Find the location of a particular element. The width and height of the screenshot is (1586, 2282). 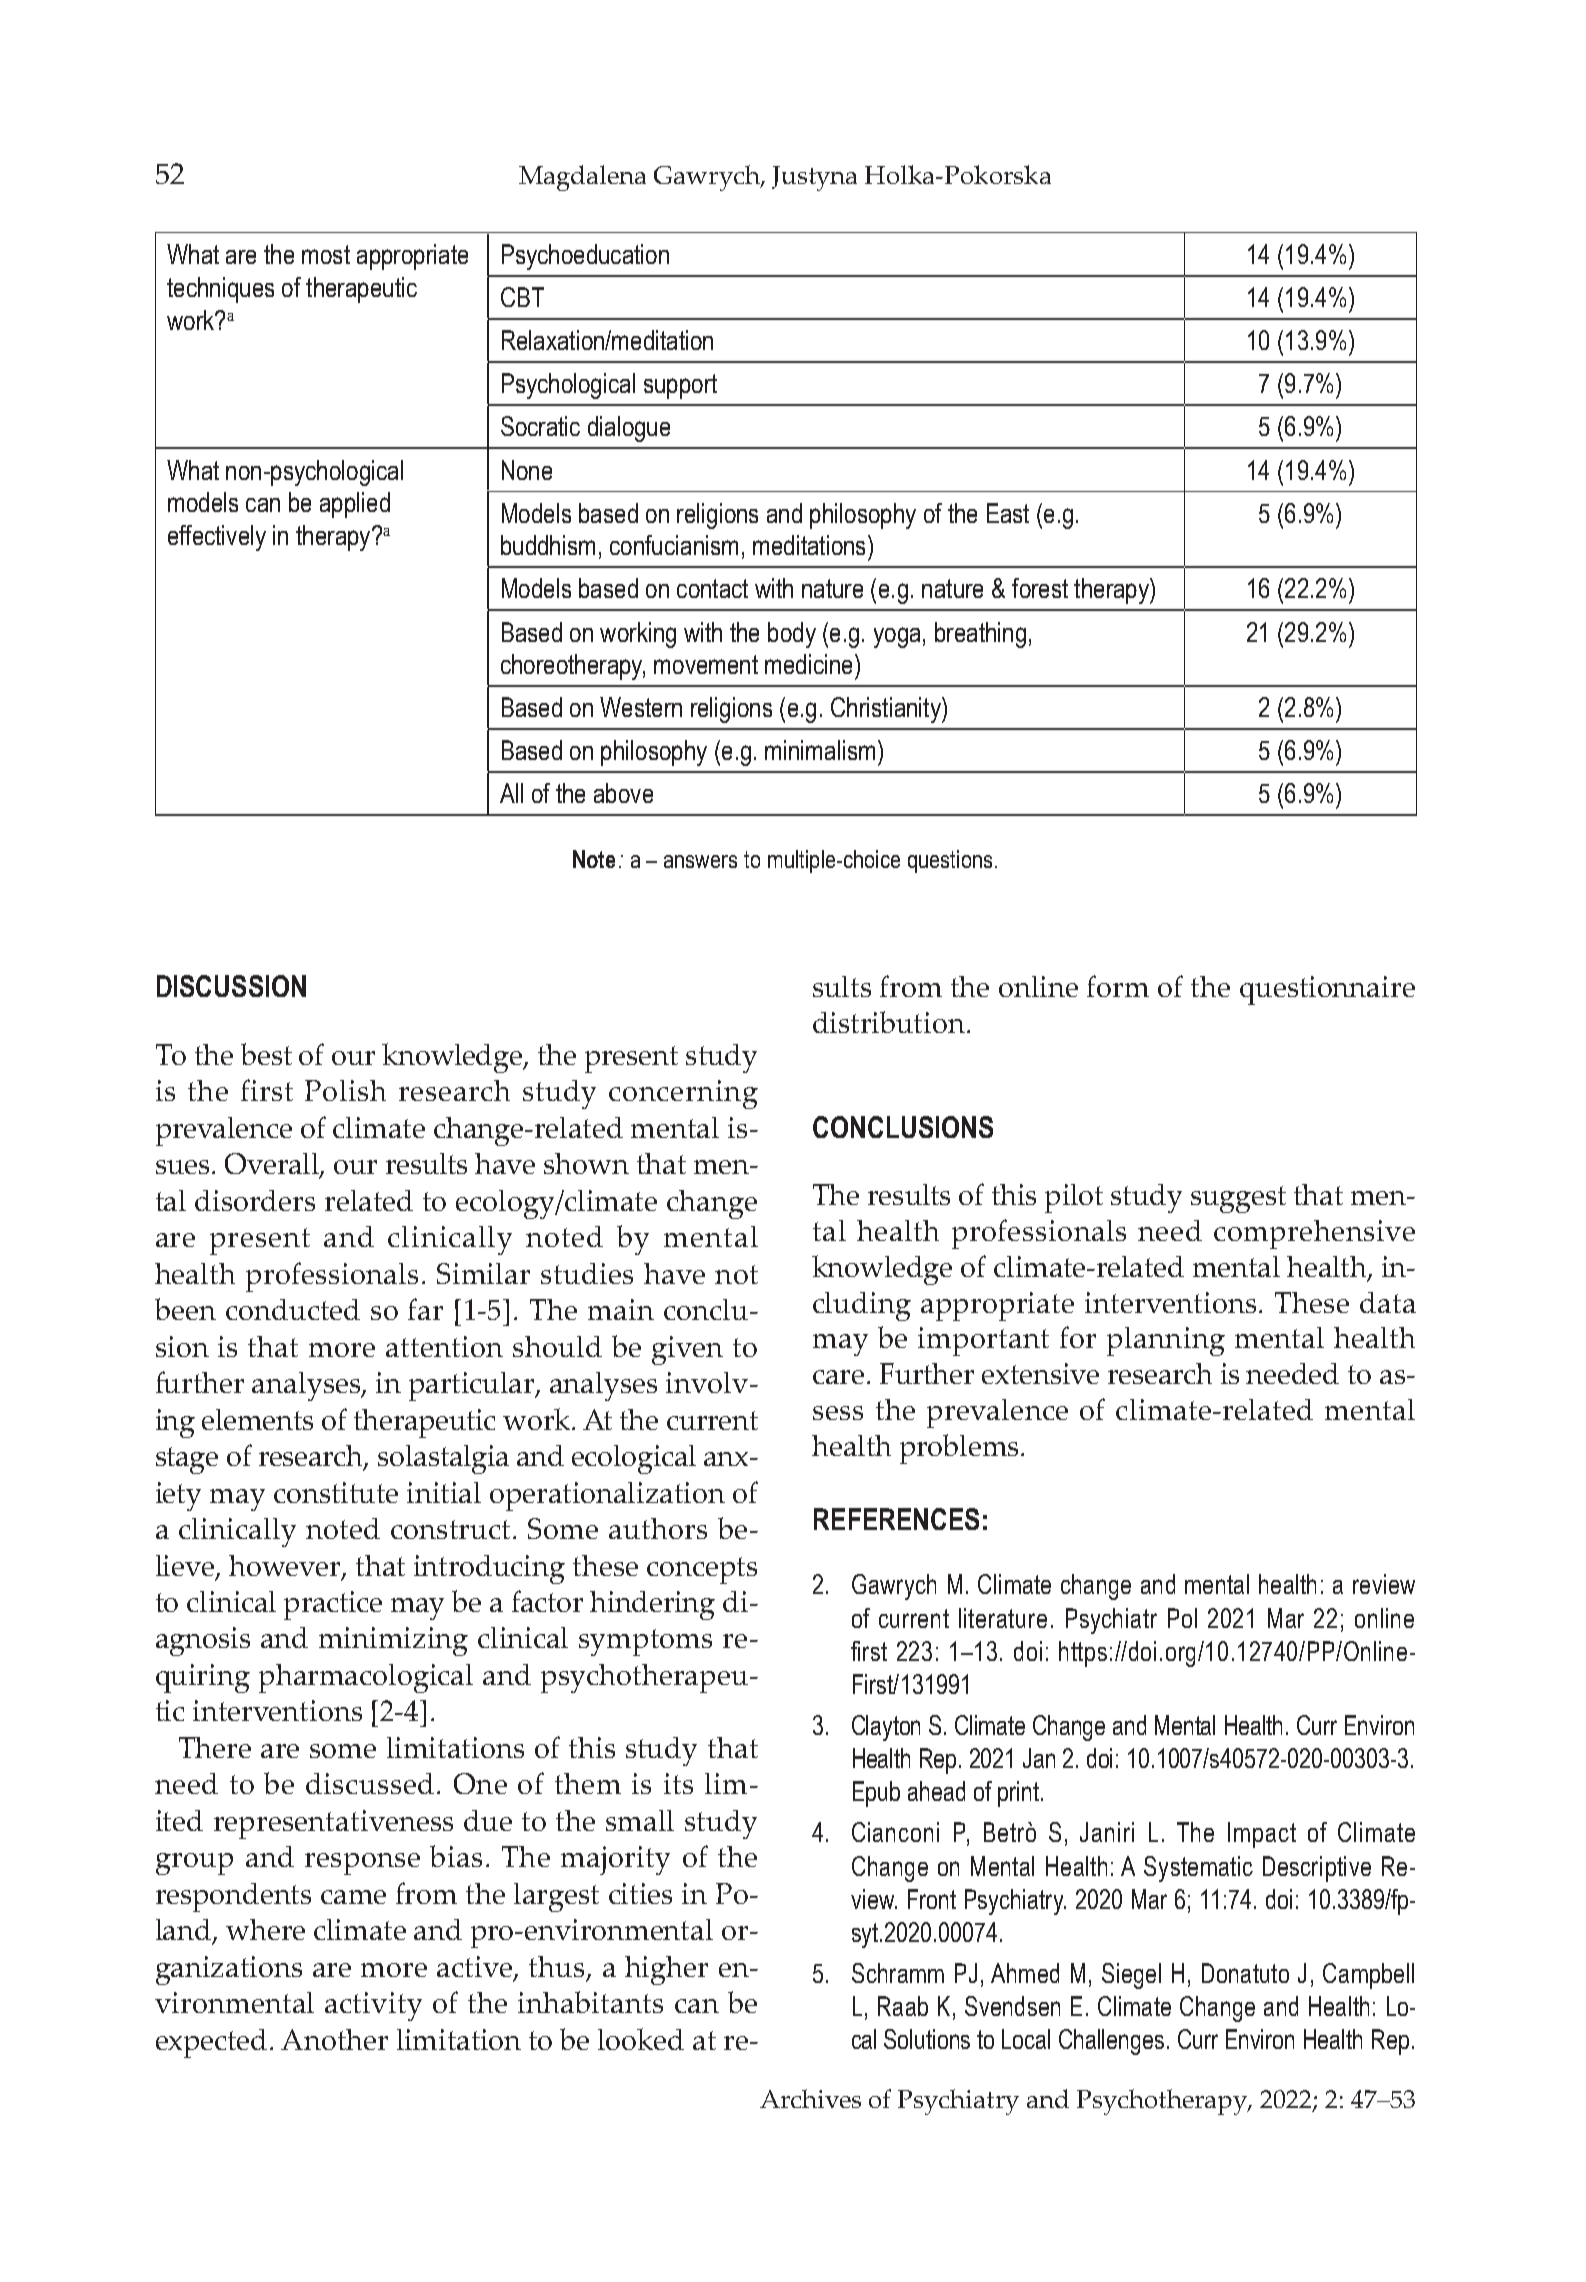

Polish is located at coordinates (345, 1090).
